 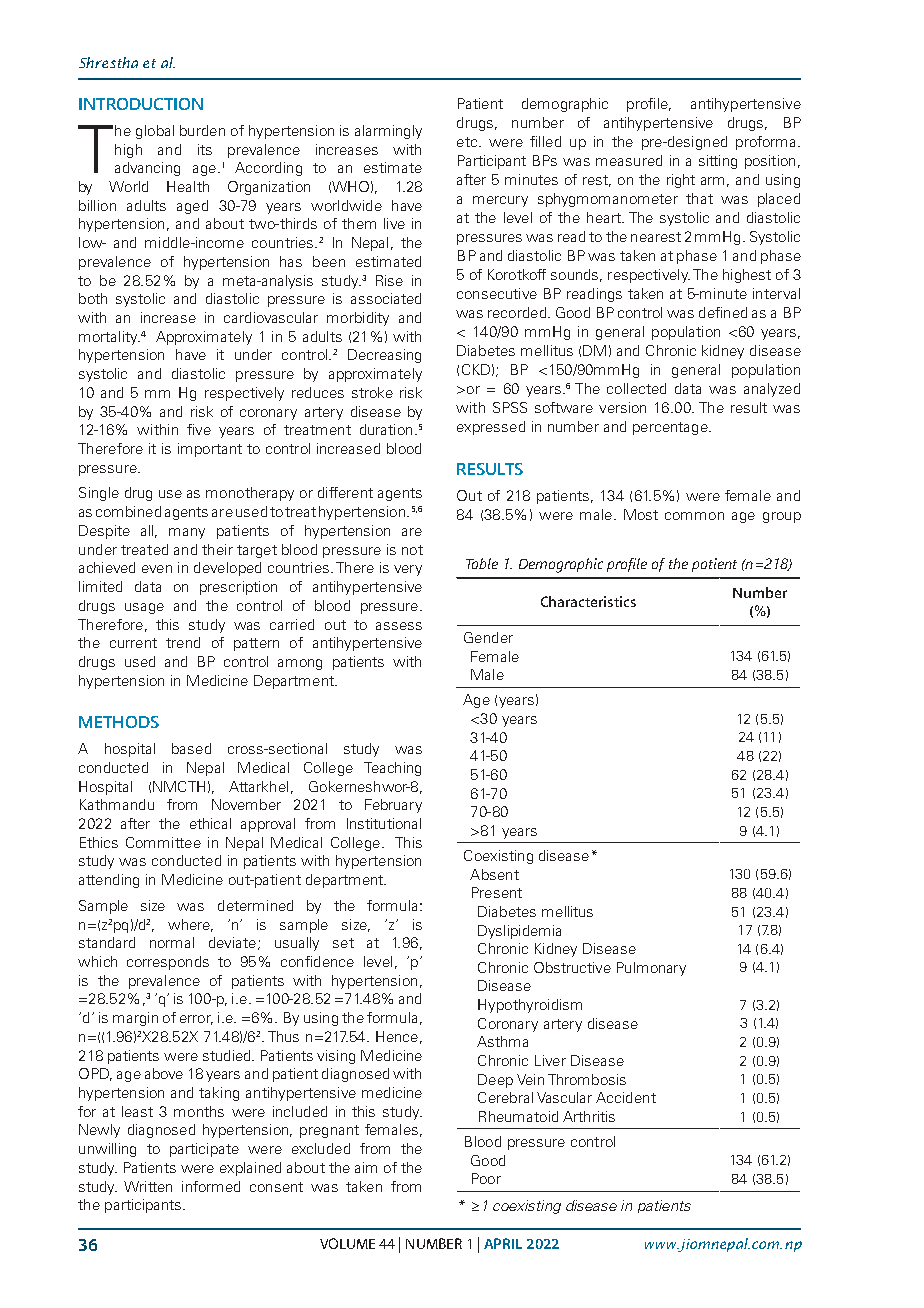 I want to click on Accident, so click(x=626, y=1097).
